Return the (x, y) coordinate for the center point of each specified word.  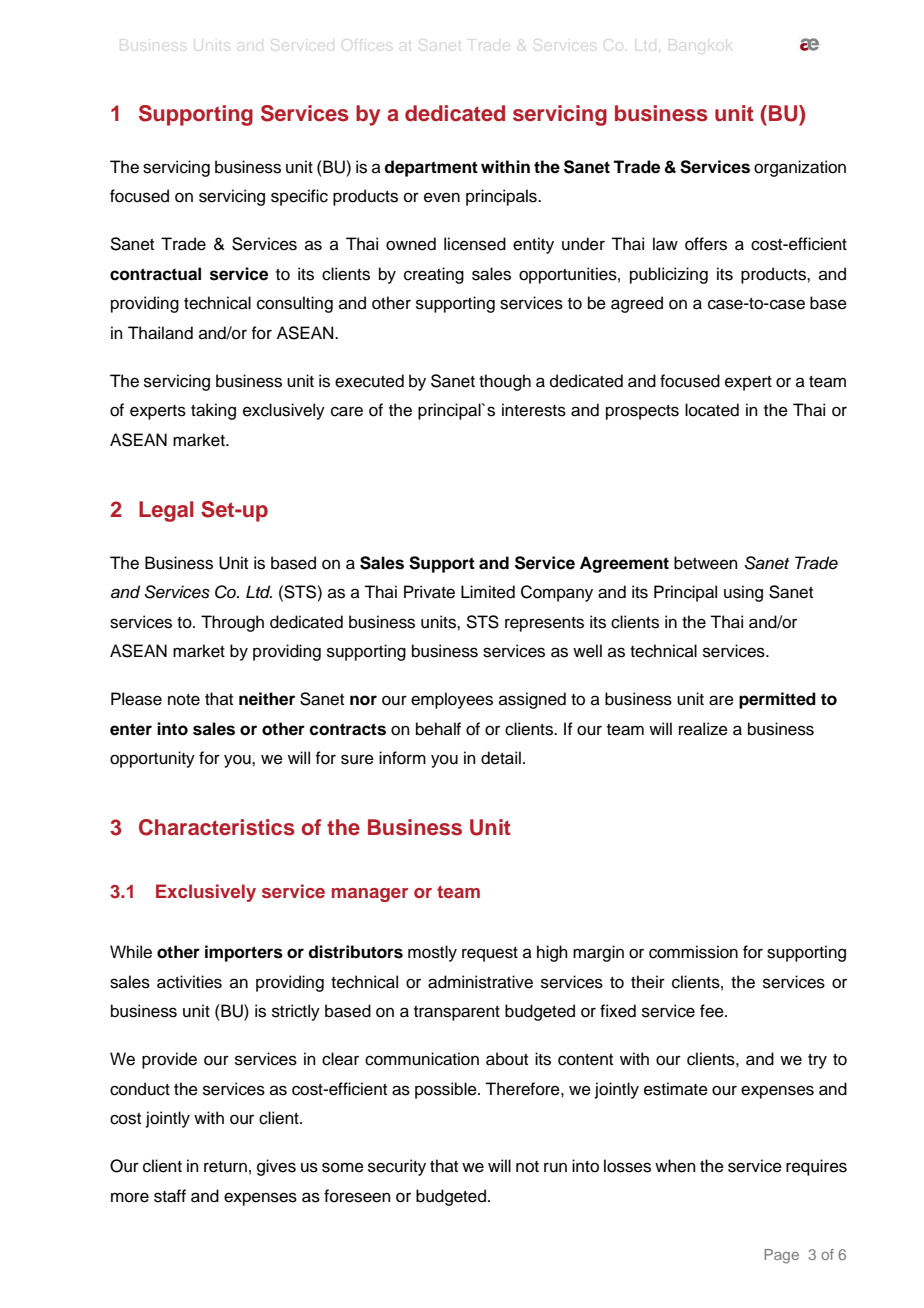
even (442, 197)
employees (452, 700)
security (397, 1167)
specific (299, 197)
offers (706, 244)
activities (189, 982)
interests (534, 410)
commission (693, 952)
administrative (480, 982)
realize (703, 729)
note (184, 700)
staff (170, 1196)
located (712, 410)
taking (213, 411)
